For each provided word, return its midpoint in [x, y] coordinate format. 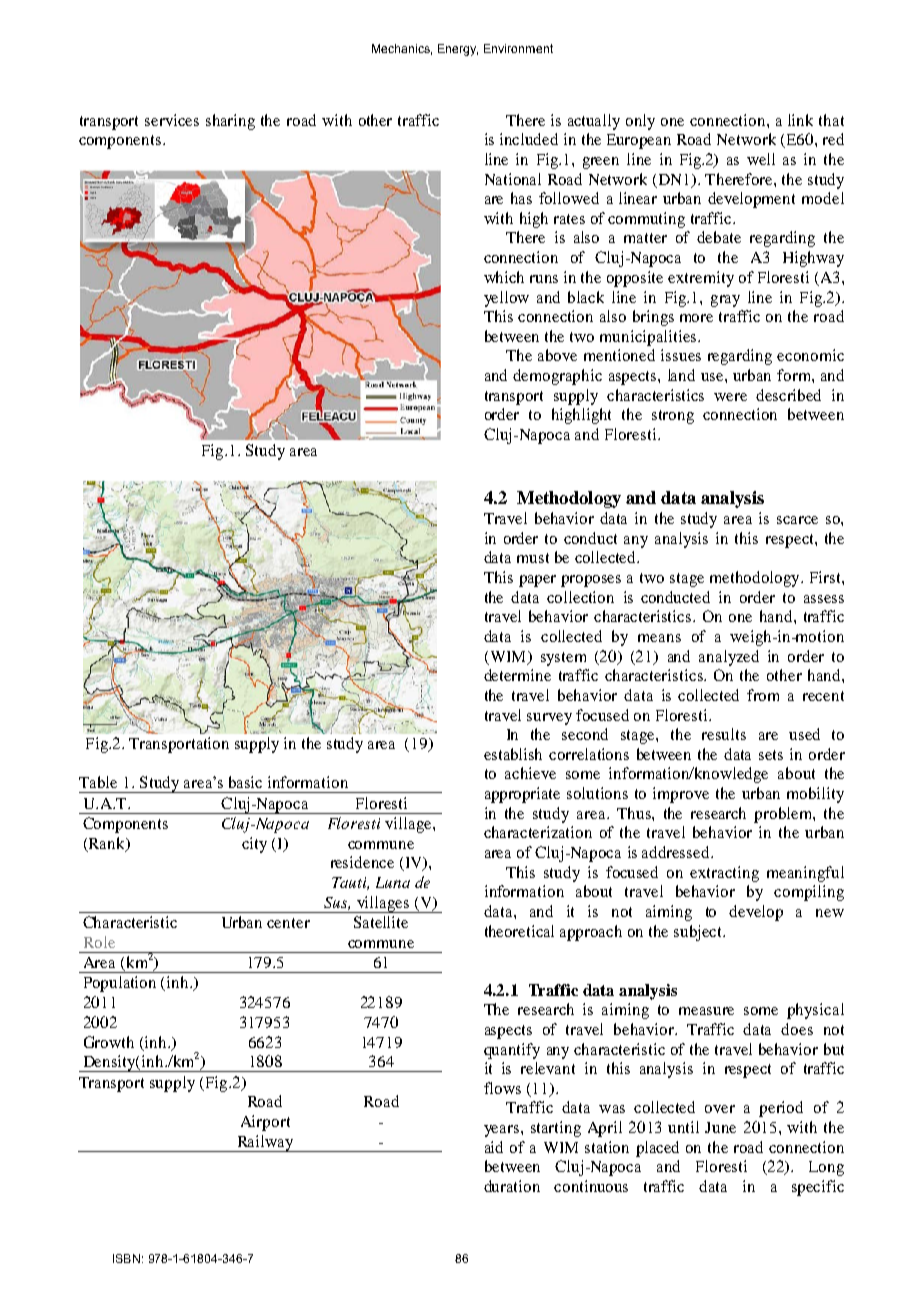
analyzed [729, 658]
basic [245, 782]
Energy [458, 50]
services [172, 120]
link [800, 120]
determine [517, 675]
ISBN [126, 1258]
